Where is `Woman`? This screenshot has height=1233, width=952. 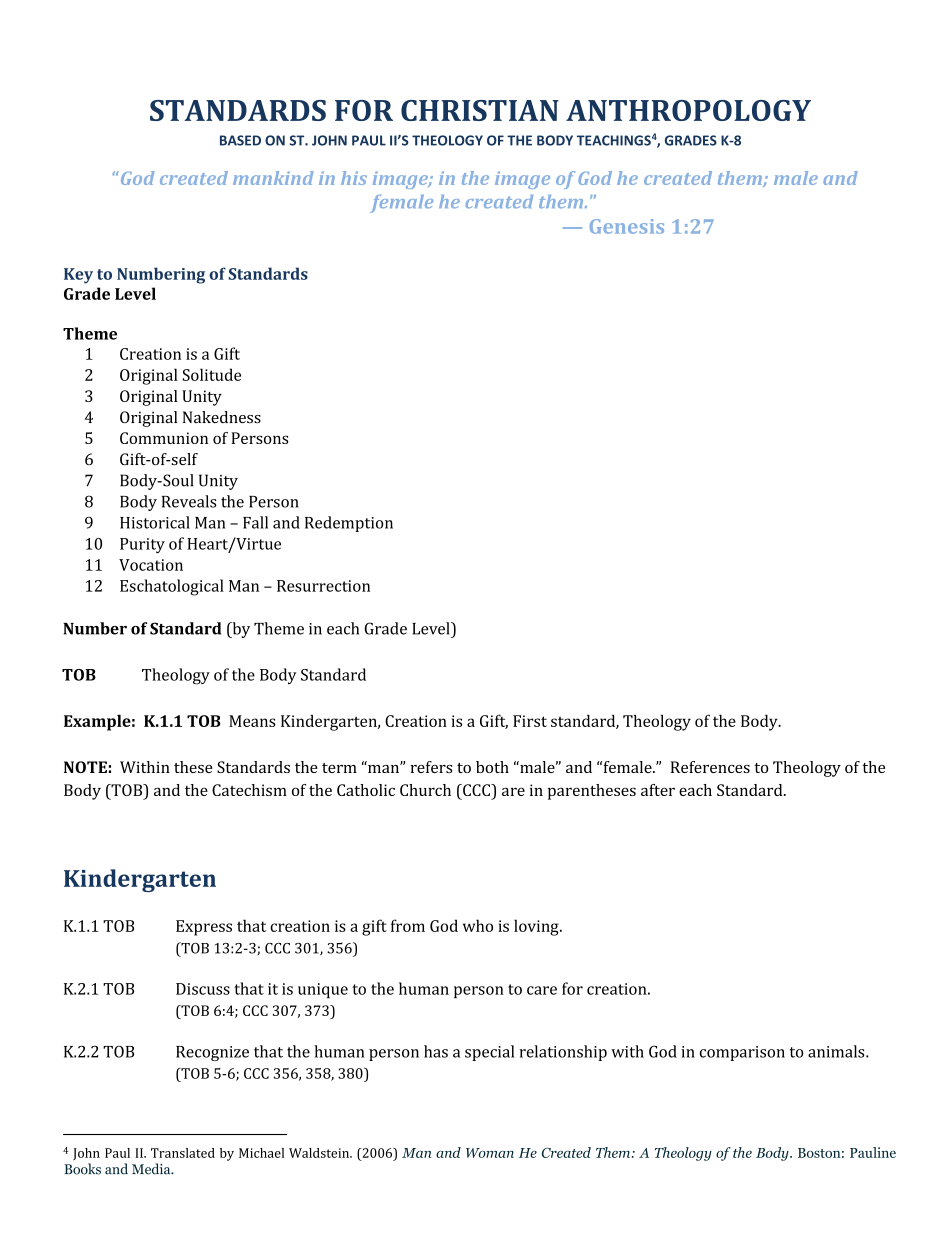
Woman is located at coordinates (490, 1153).
